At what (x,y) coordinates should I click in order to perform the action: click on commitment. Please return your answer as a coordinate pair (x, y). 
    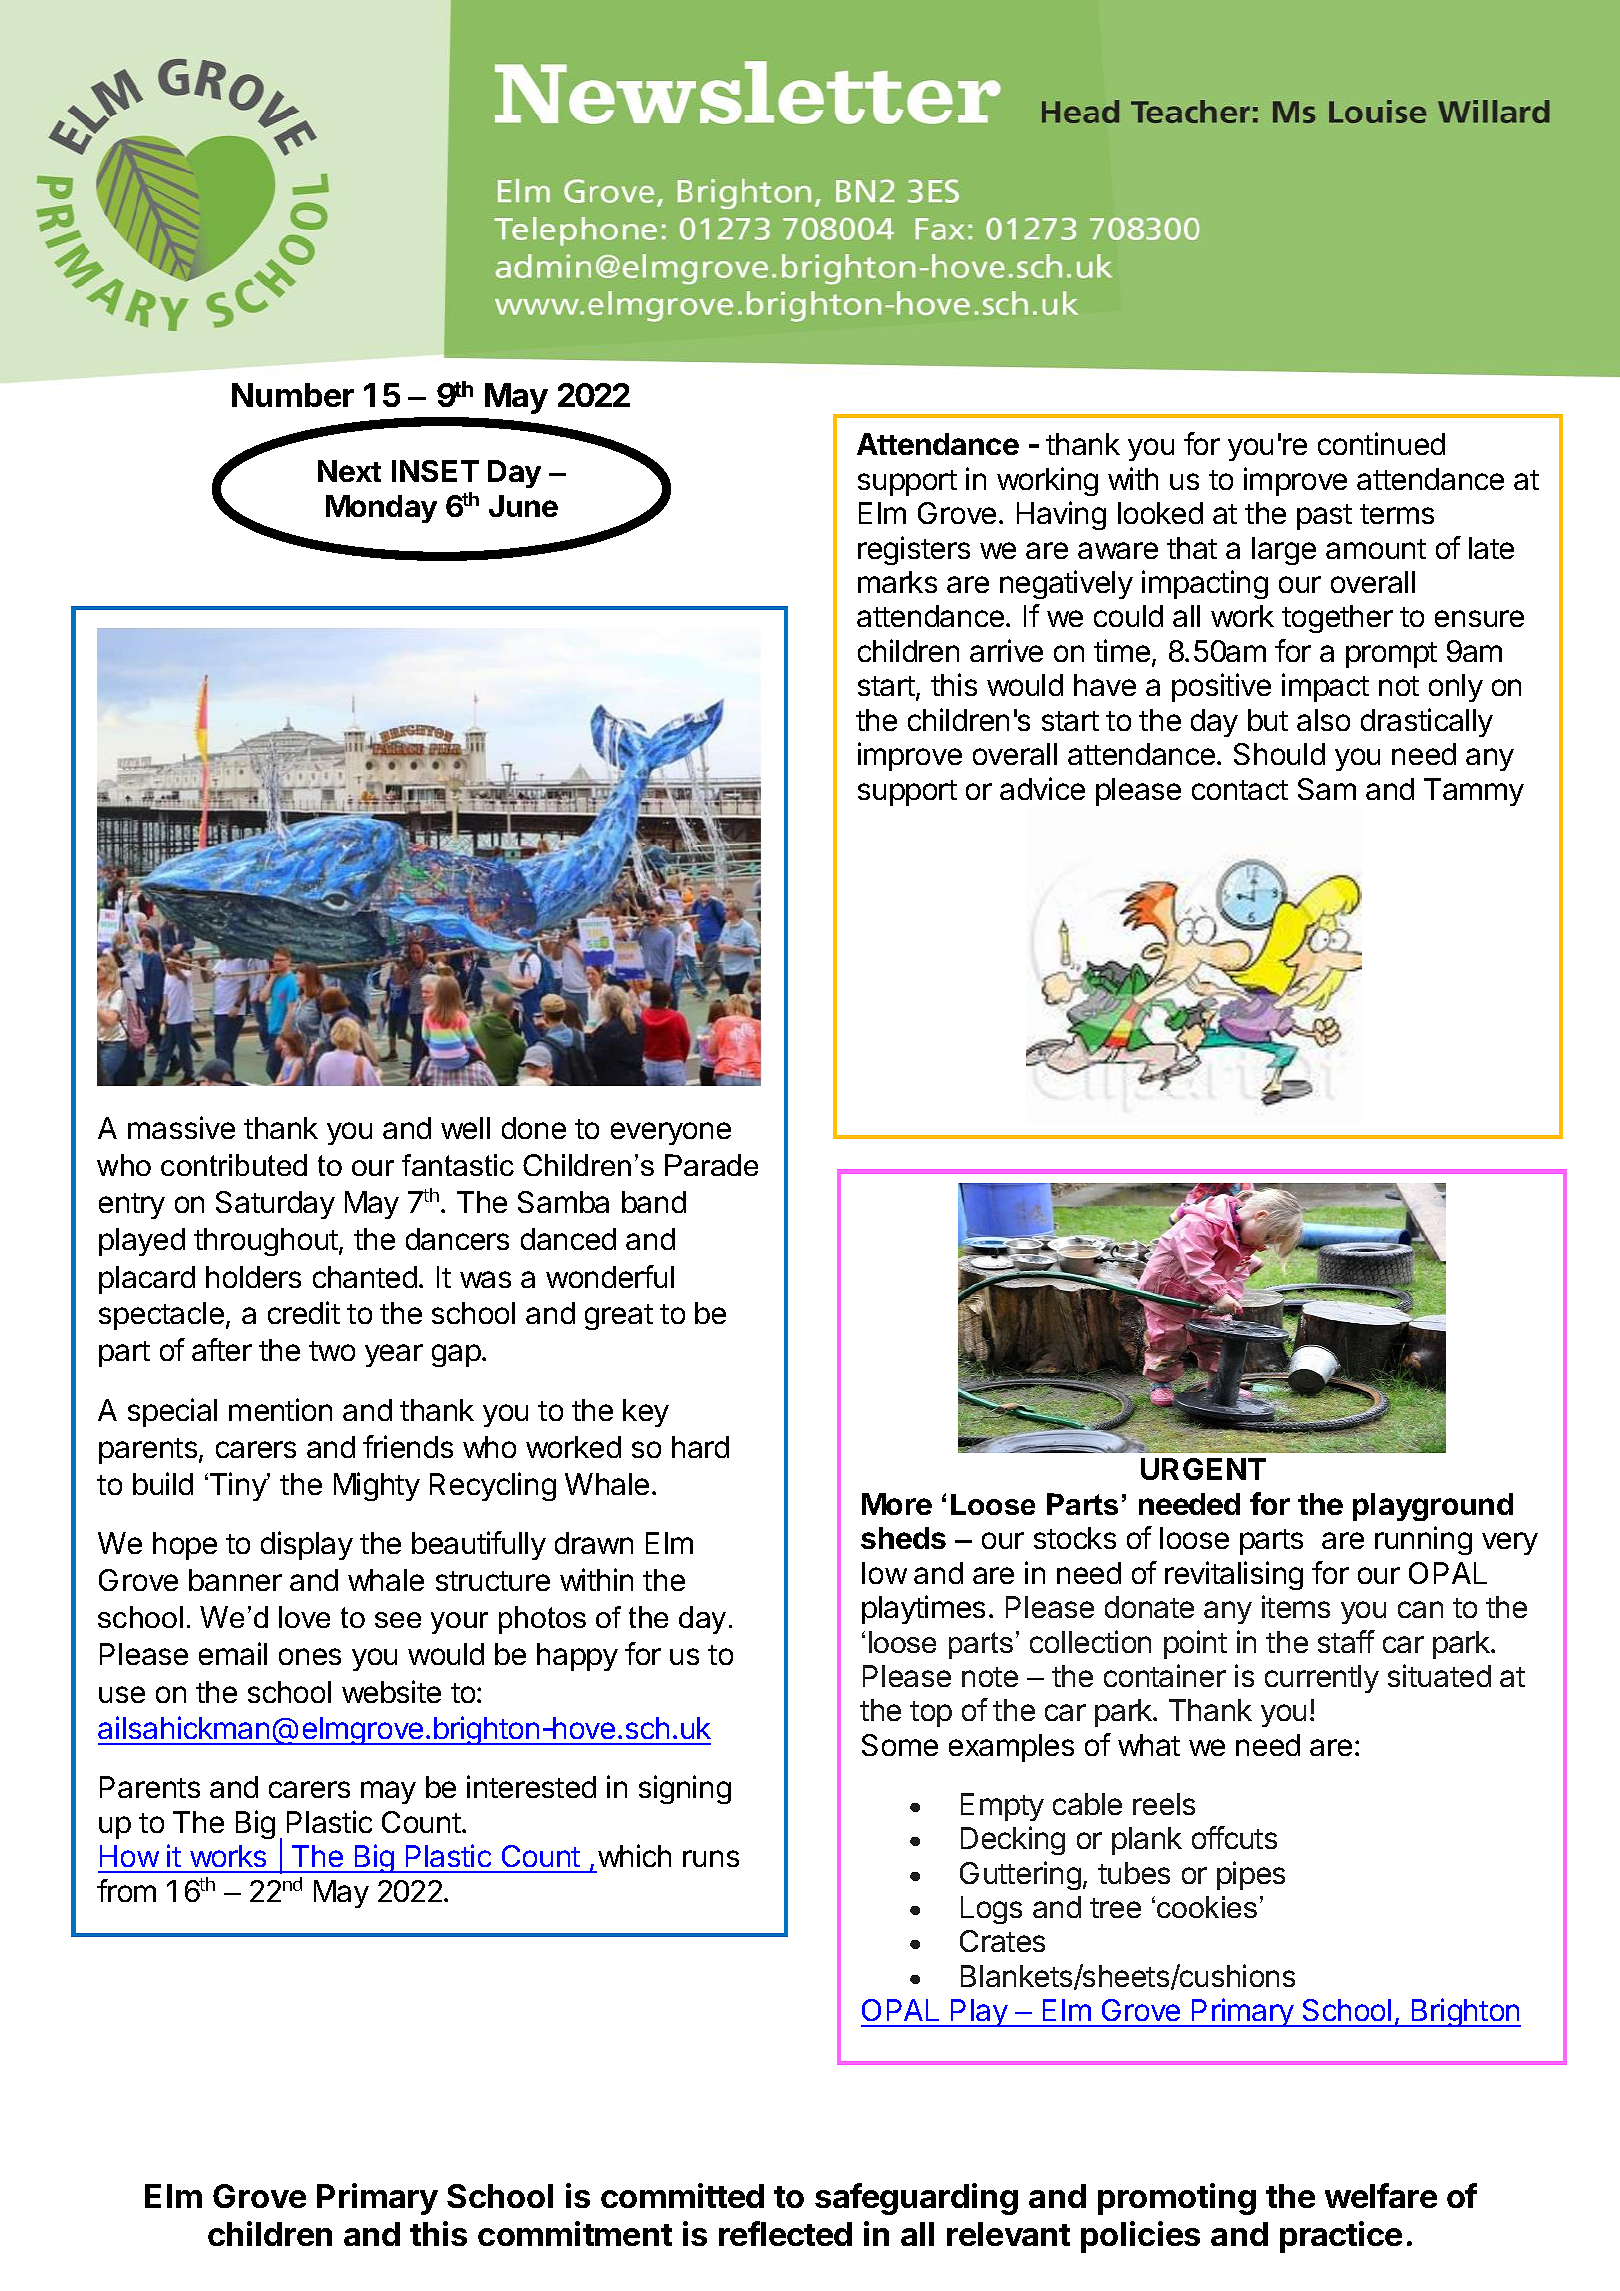
    Looking at the image, I should click on (575, 2233).
